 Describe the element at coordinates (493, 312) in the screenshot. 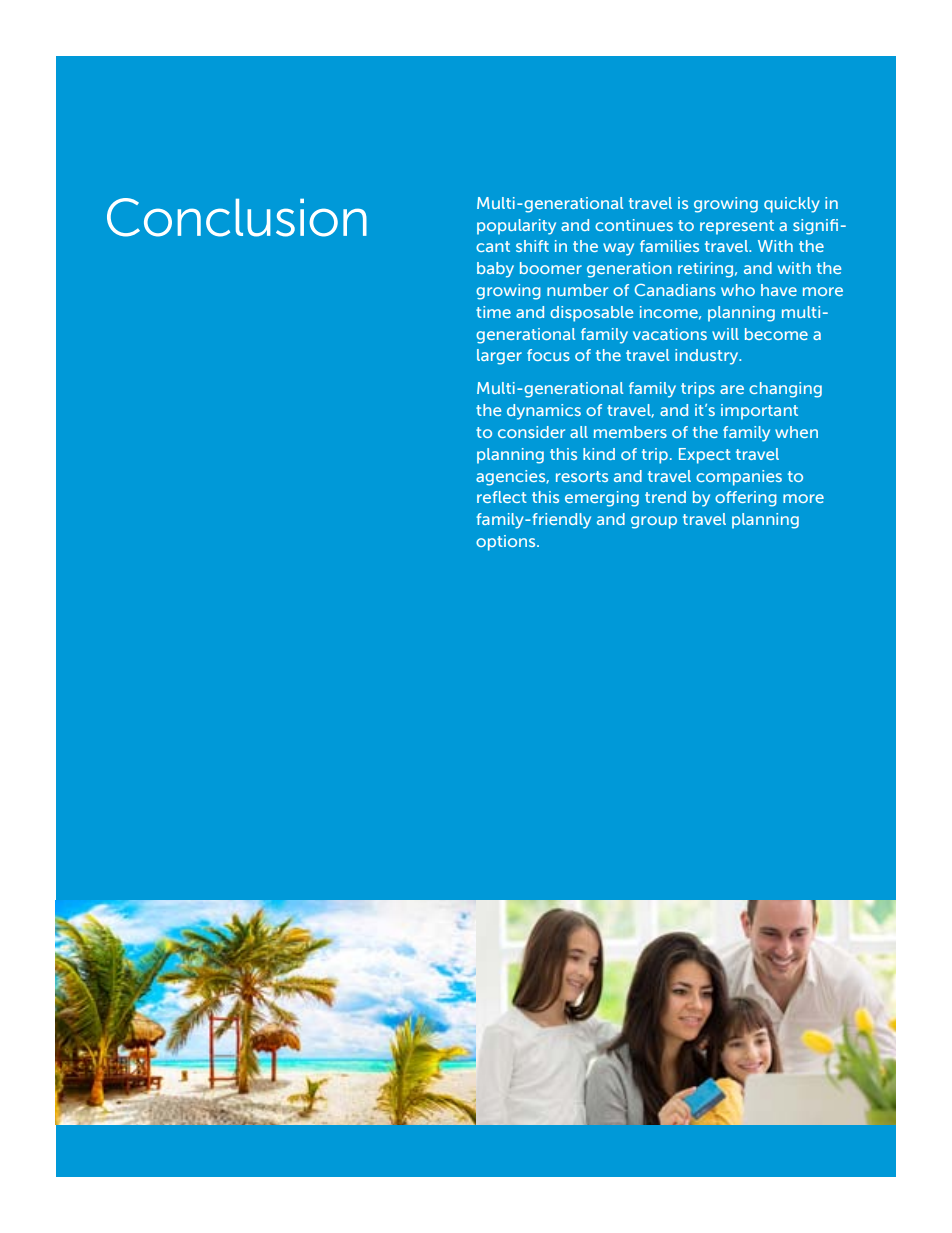

I see `time` at that location.
